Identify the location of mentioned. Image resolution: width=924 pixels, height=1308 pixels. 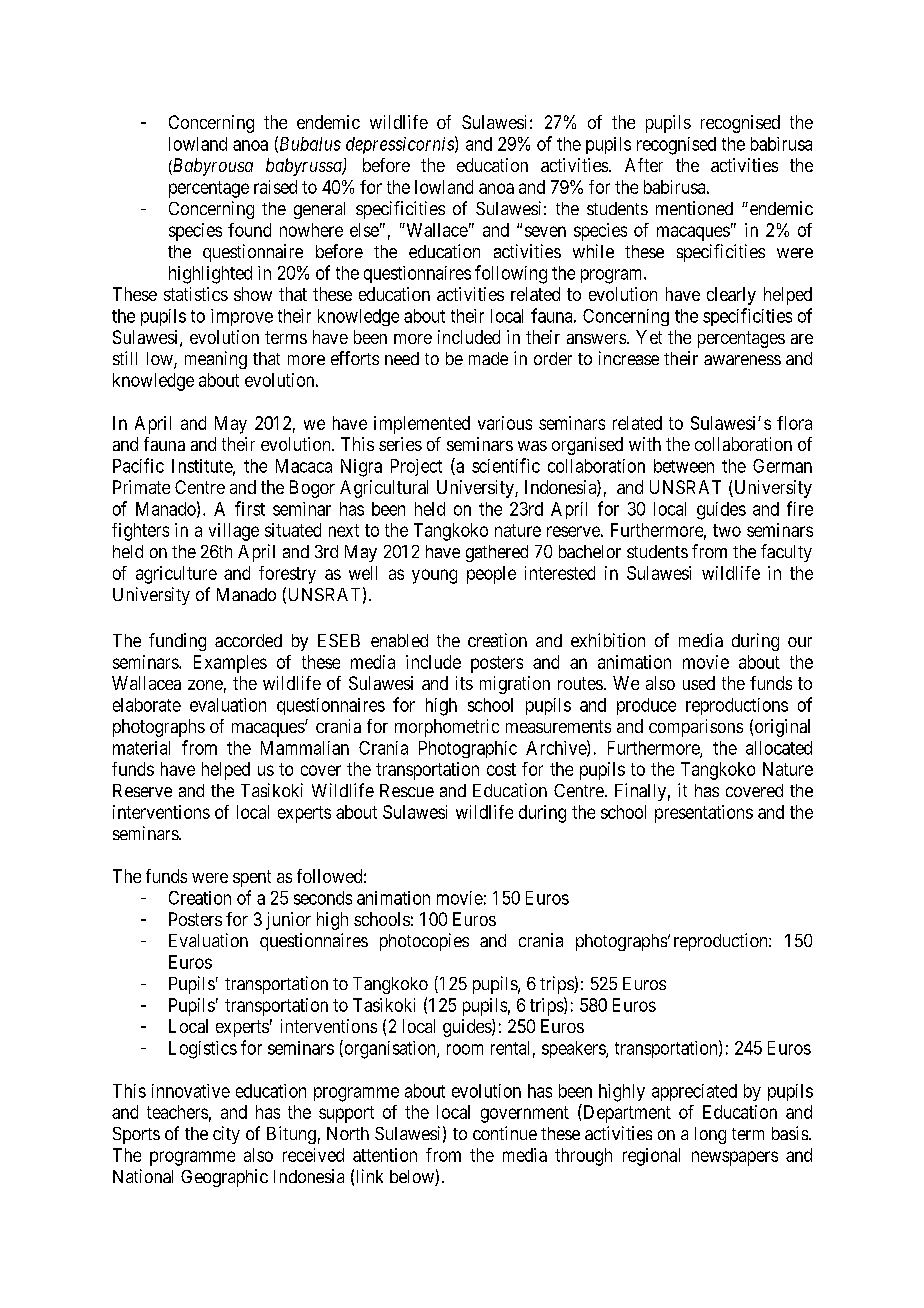
(694, 208).
